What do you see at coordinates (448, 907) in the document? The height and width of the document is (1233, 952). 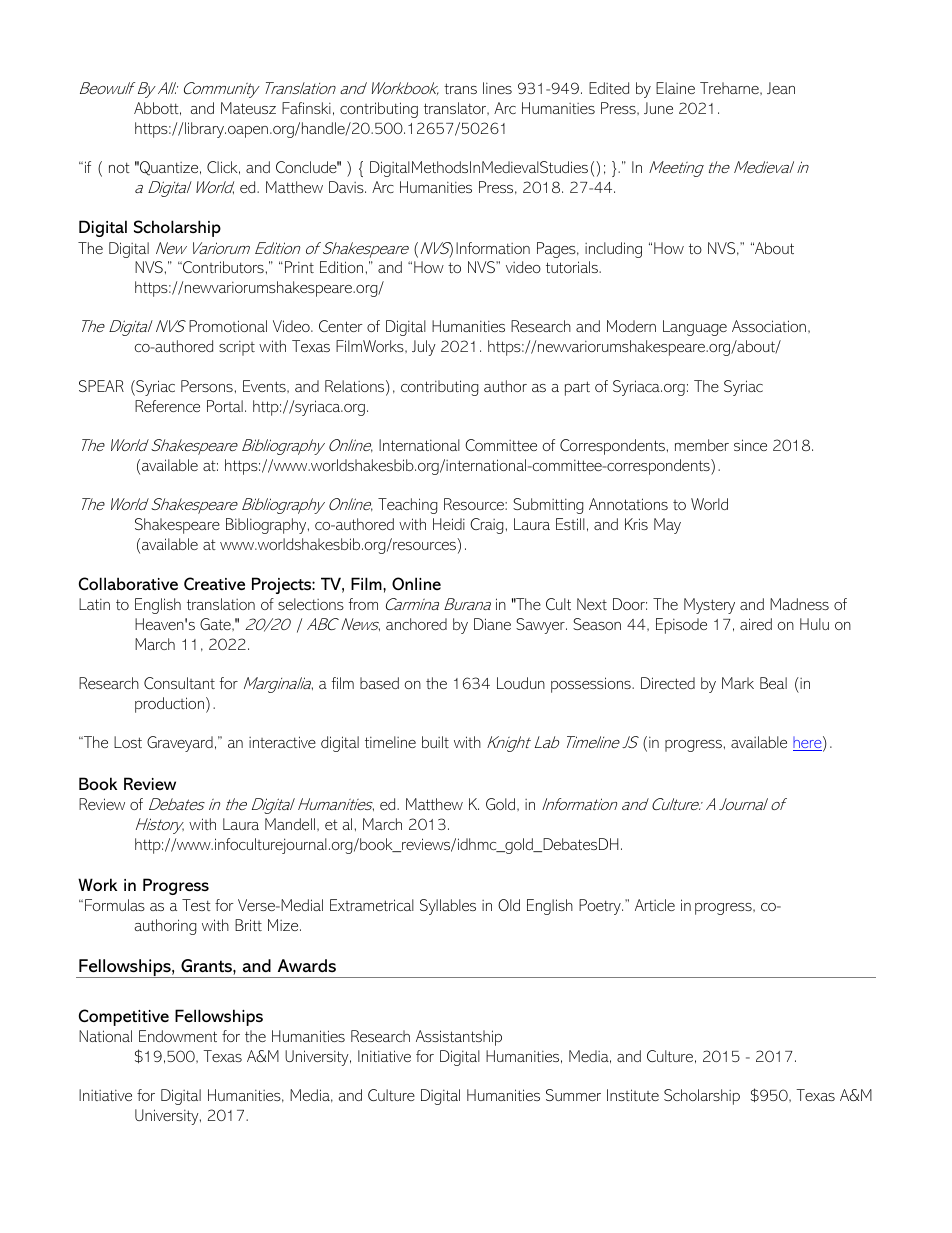 I see `Syllables` at bounding box center [448, 907].
